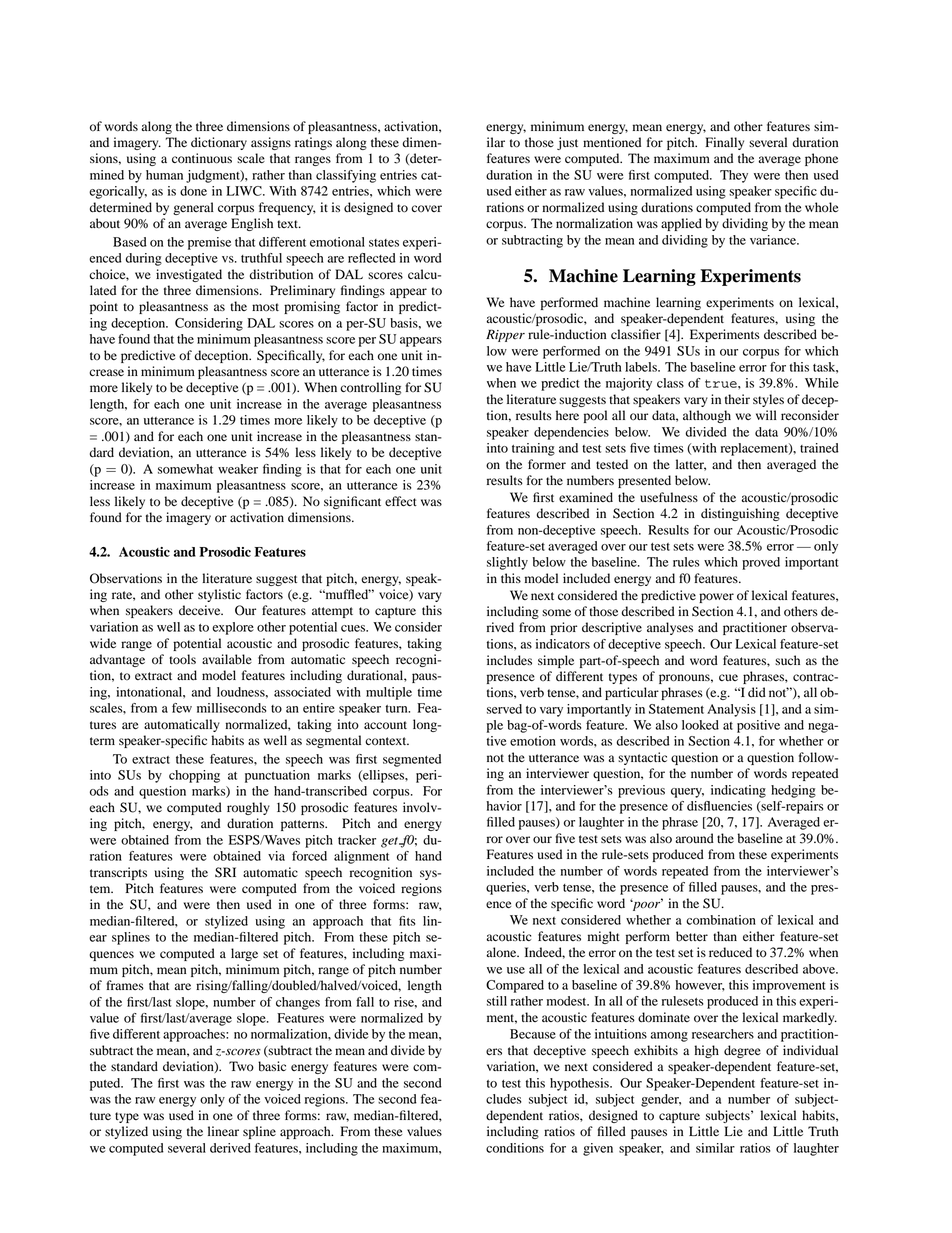 Image resolution: width=952 pixels, height=1233 pixels. Describe the element at coordinates (182, 659) in the screenshot. I see `tools` at that location.
